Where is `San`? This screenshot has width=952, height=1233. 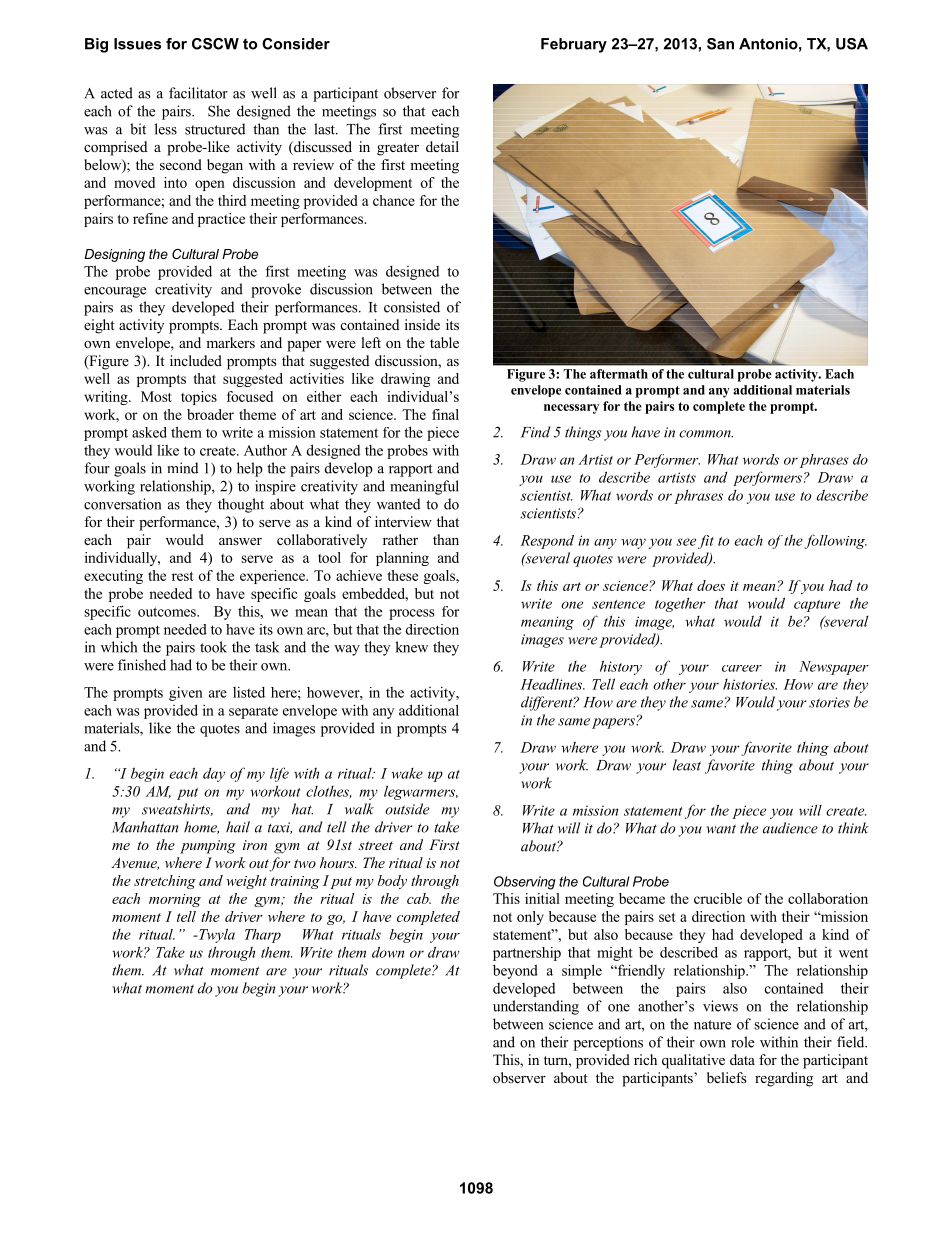 San is located at coordinates (720, 44).
